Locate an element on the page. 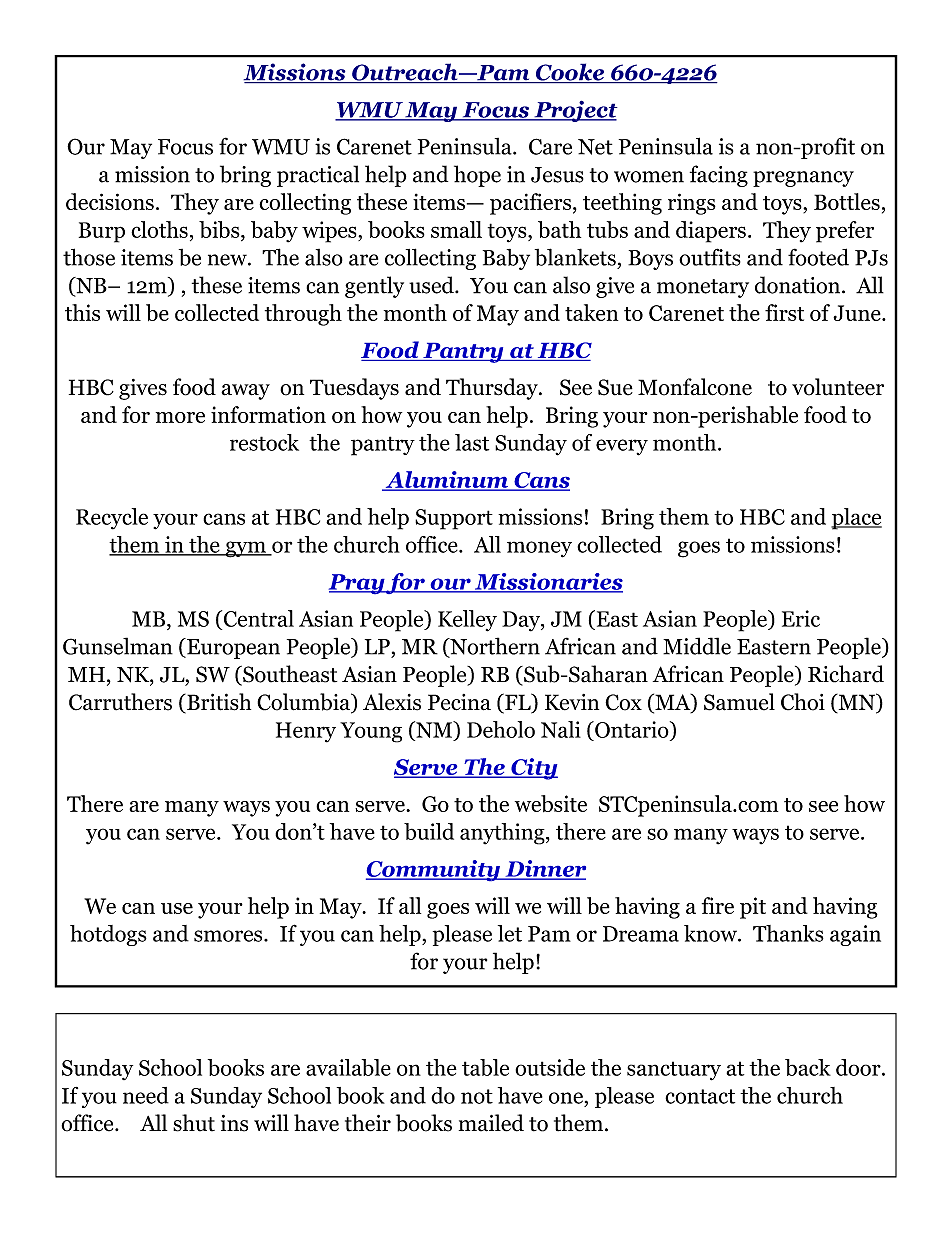 Image resolution: width=952 pixels, height=1233 pixels. Project is located at coordinates (575, 111).
